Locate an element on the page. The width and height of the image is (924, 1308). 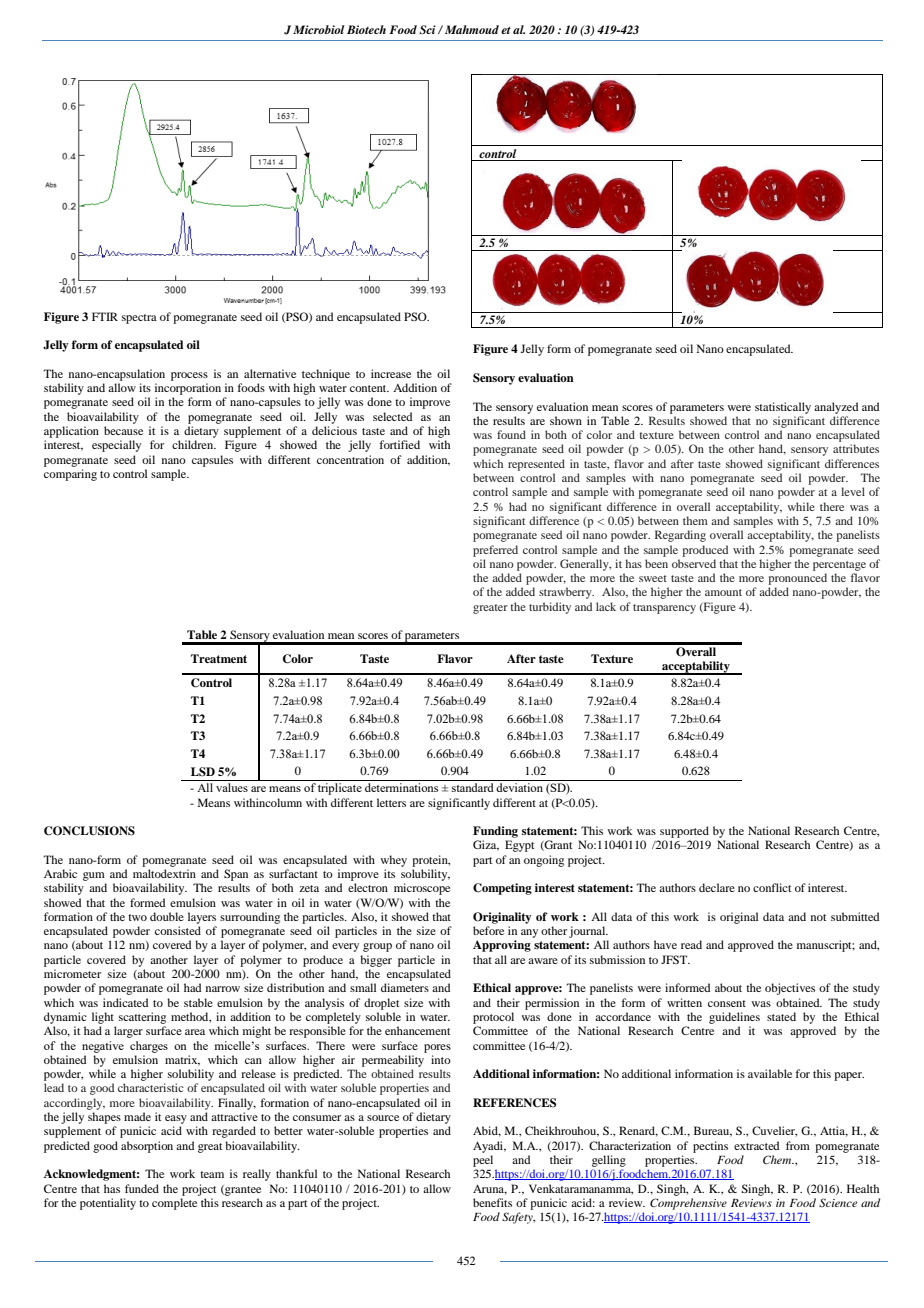
Mahmoud is located at coordinates (472, 29).
